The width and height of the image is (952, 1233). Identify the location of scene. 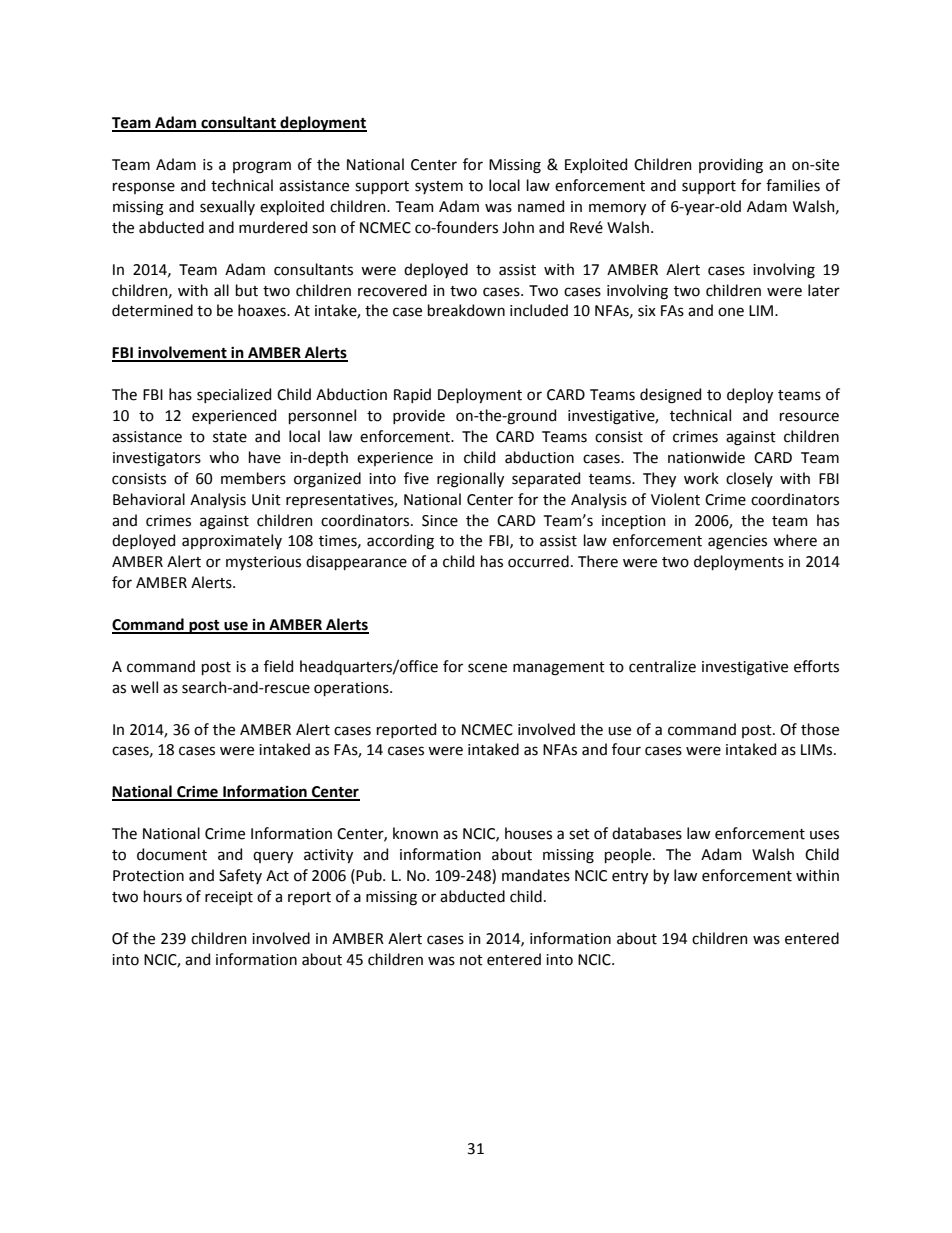
(487, 668).
